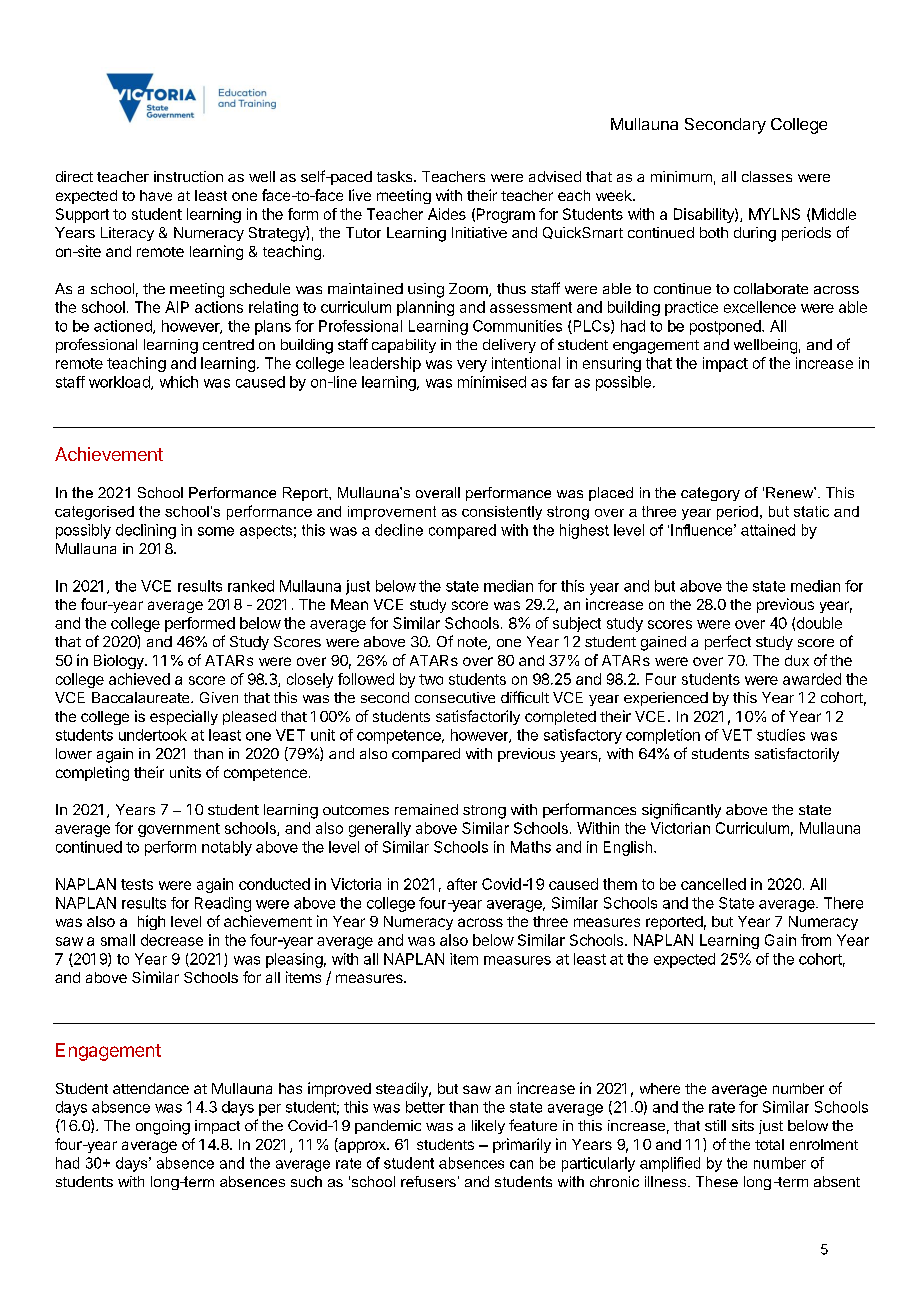 The image size is (924, 1308). What do you see at coordinates (755, 234) in the screenshot?
I see `during` at bounding box center [755, 234].
